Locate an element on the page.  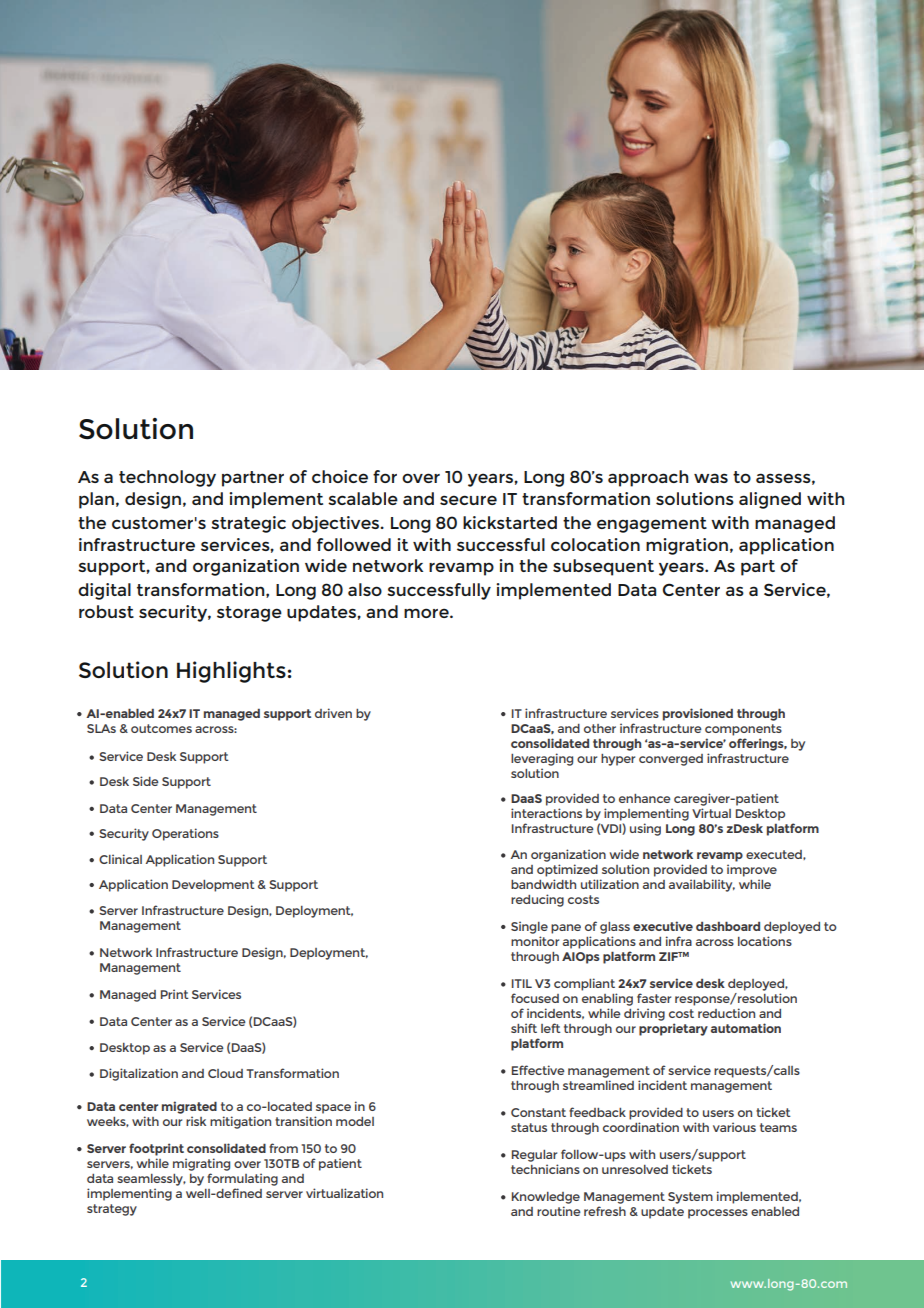
shift is located at coordinates (524, 1028).
